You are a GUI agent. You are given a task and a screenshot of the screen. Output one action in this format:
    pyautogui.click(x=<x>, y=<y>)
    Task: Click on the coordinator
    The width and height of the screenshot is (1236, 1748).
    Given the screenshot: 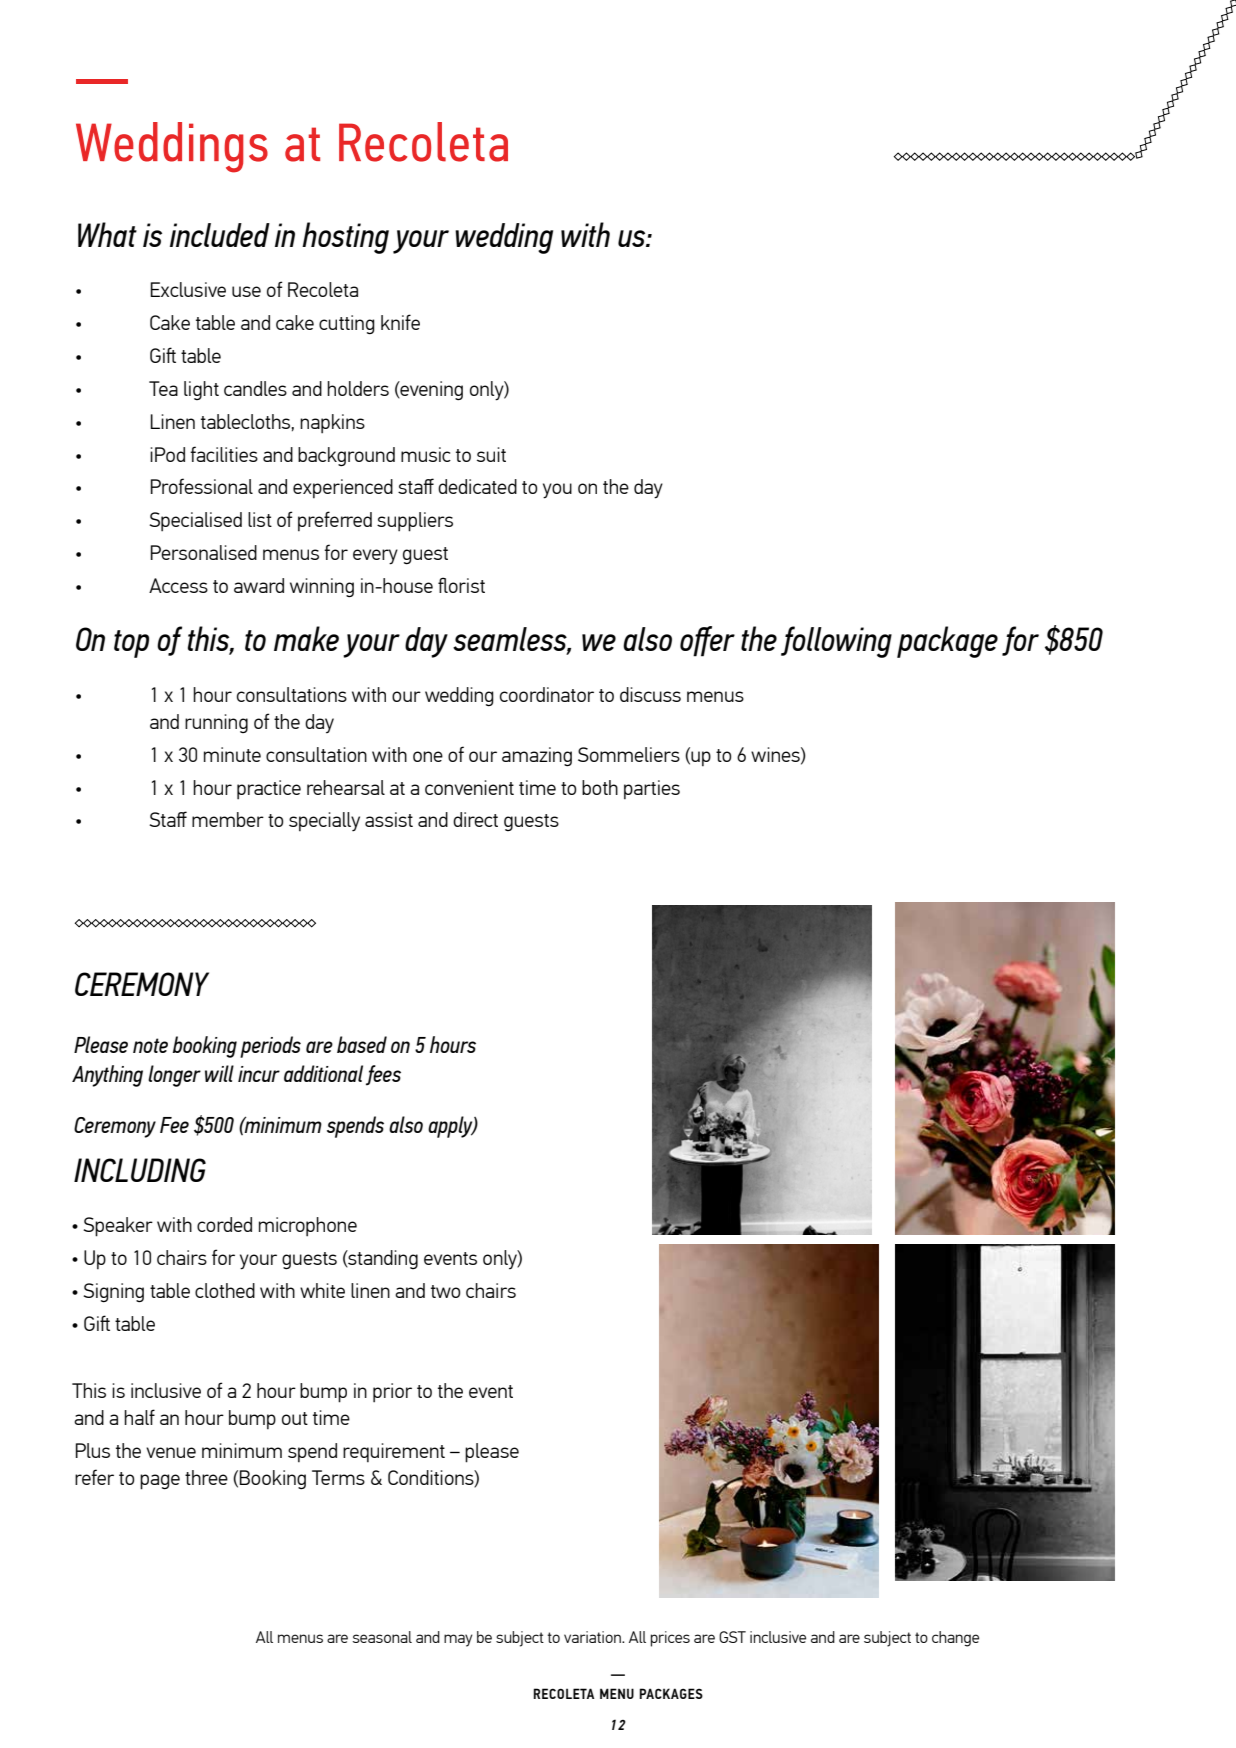 What is the action you would take?
    pyautogui.click(x=547, y=694)
